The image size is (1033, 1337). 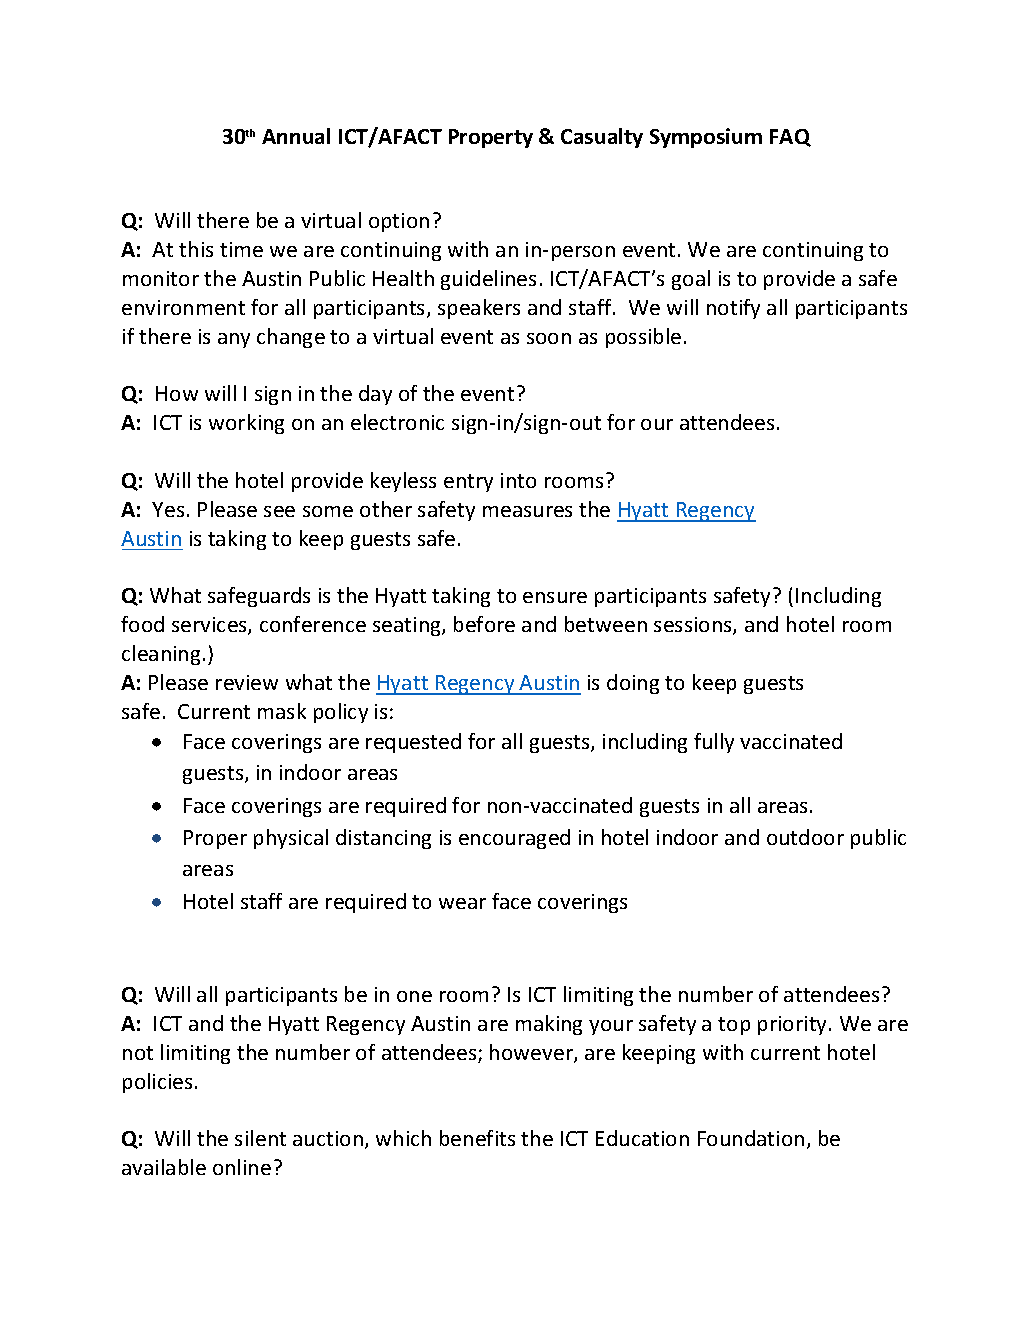 What do you see at coordinates (399, 222) in the screenshot?
I see `option` at bounding box center [399, 222].
